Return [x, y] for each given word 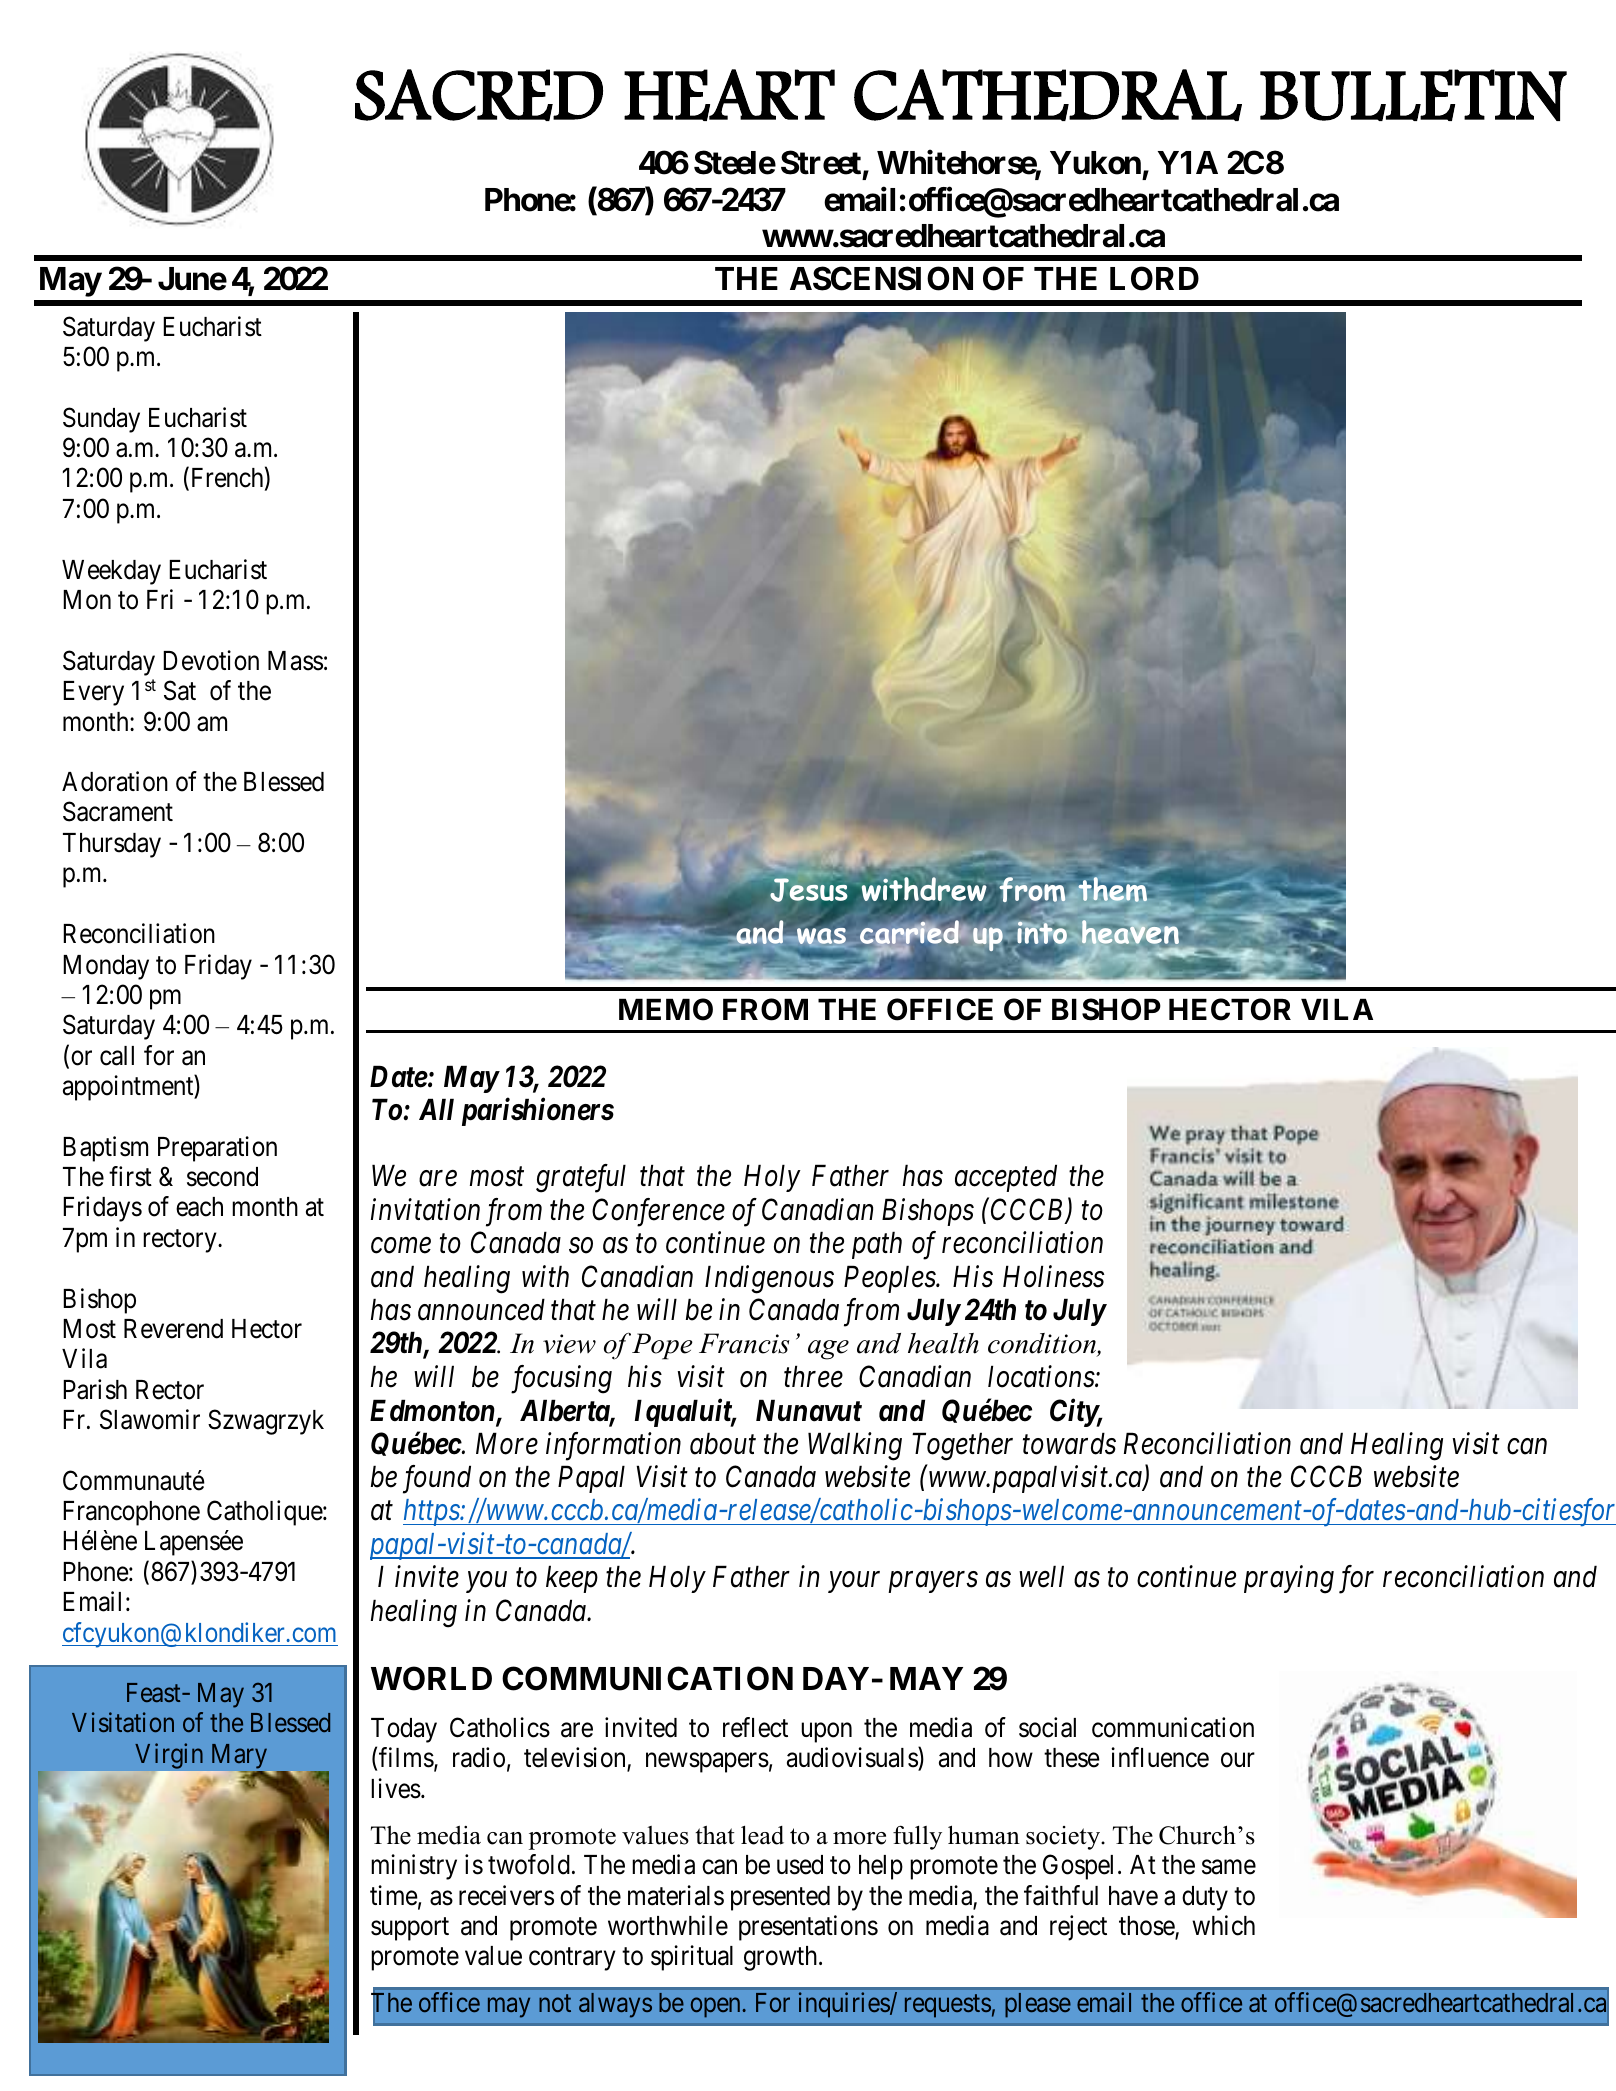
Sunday [101, 420]
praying [1289, 1580]
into [1043, 932]
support [410, 1929]
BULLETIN [1413, 95]
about [723, 1443]
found [437, 1479]
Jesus [810, 891]
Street [821, 162]
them [1112, 888]
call [117, 1056]
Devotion [211, 660]
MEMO [666, 1009]
